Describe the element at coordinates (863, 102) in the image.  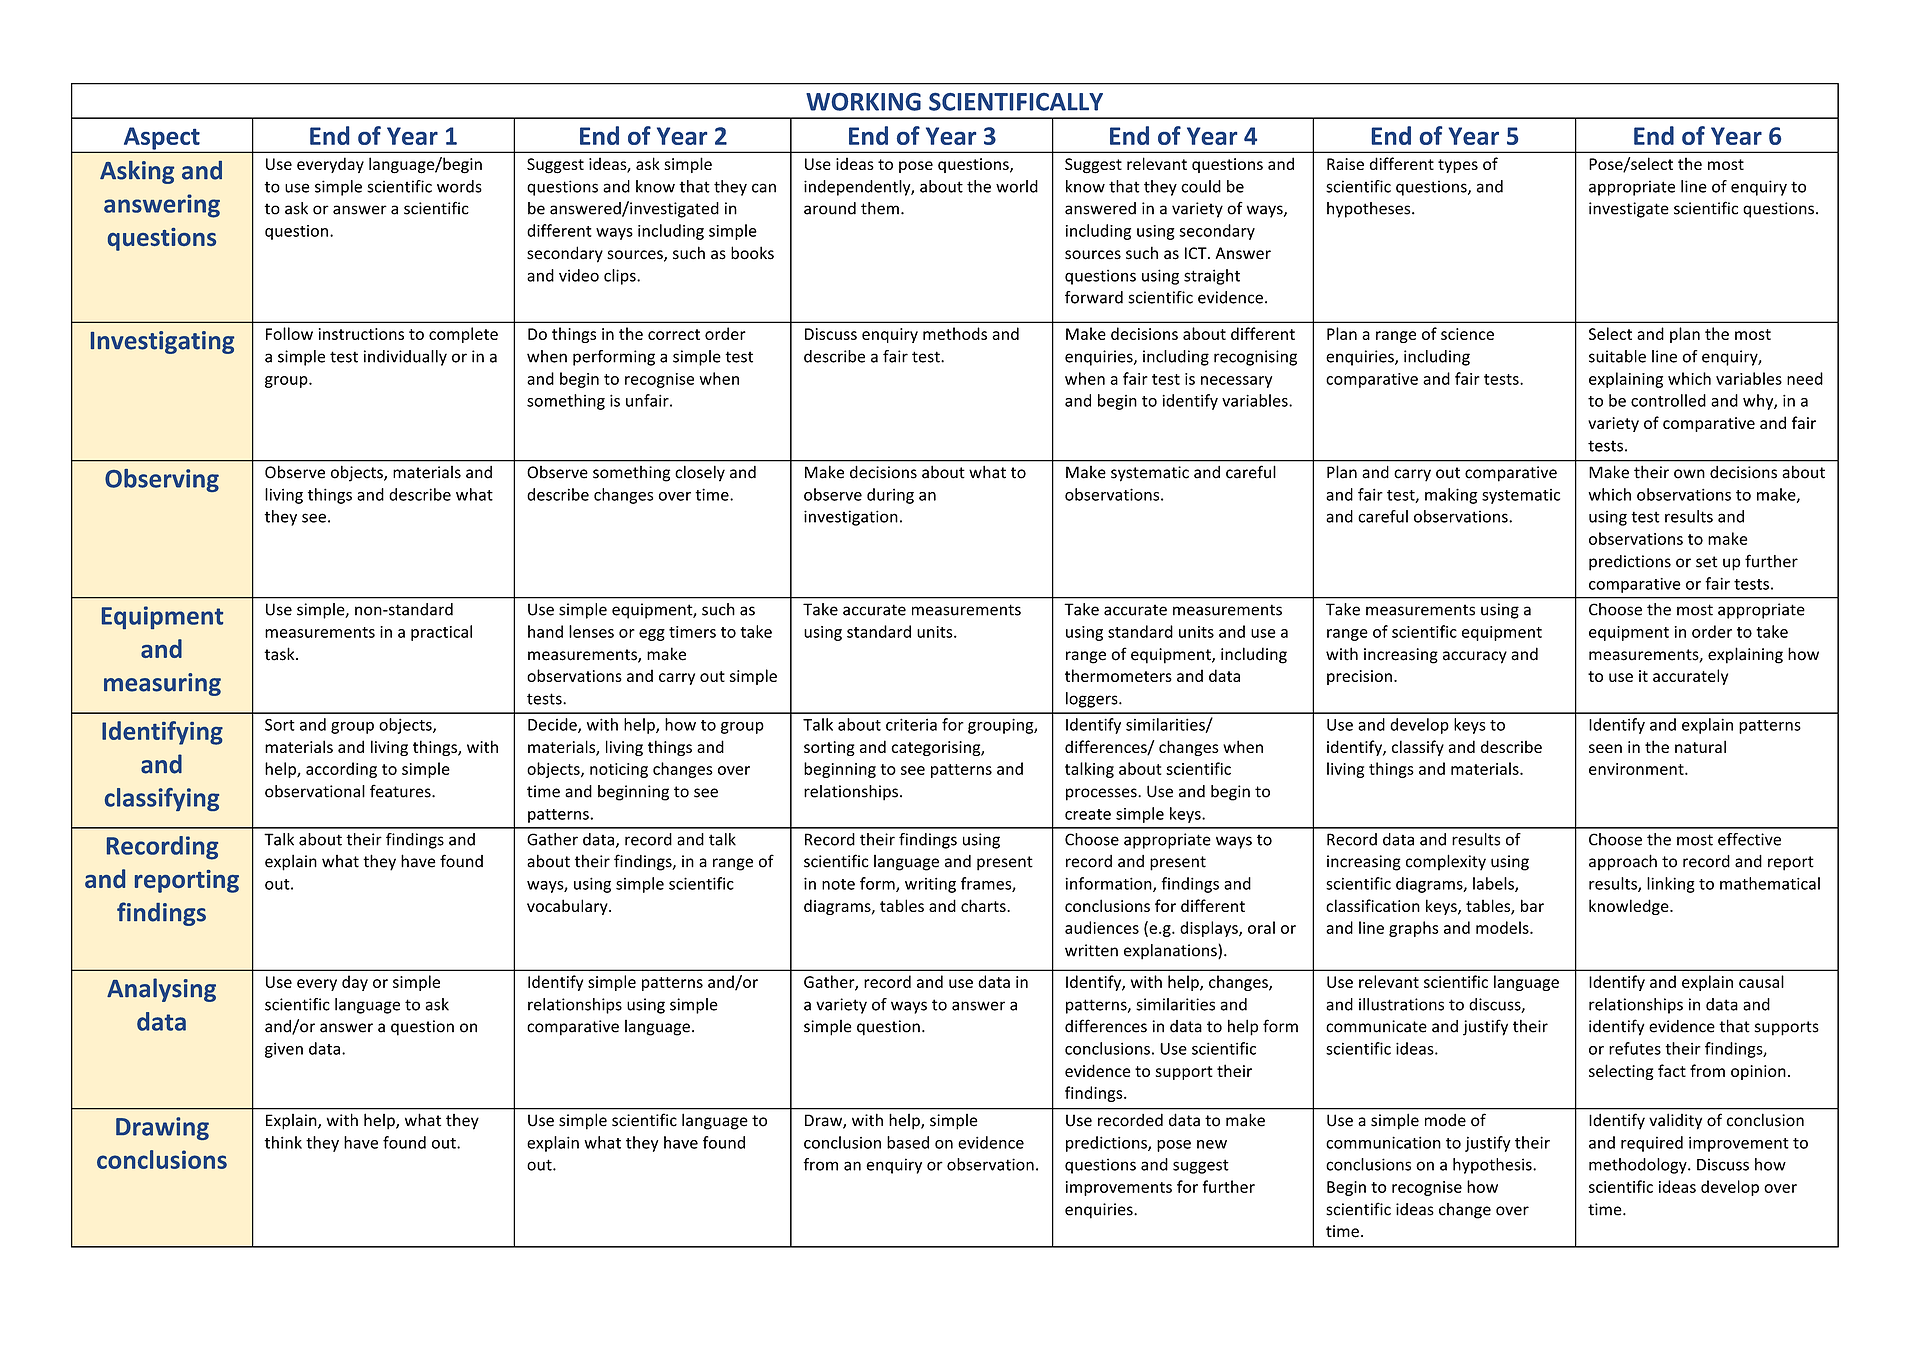
I see `WORKING` at that location.
